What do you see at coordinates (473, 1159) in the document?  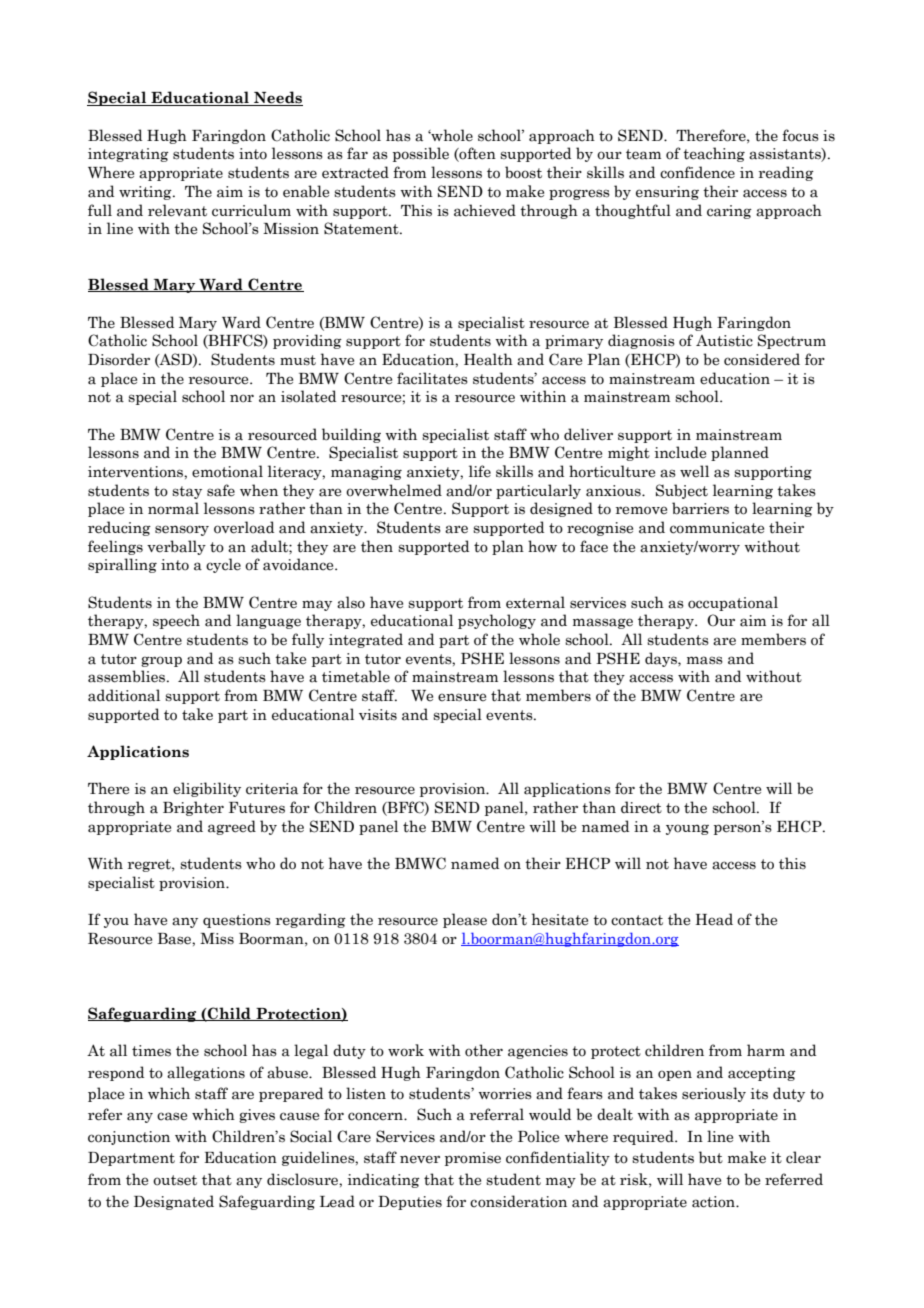 I see `promise` at bounding box center [473, 1159].
